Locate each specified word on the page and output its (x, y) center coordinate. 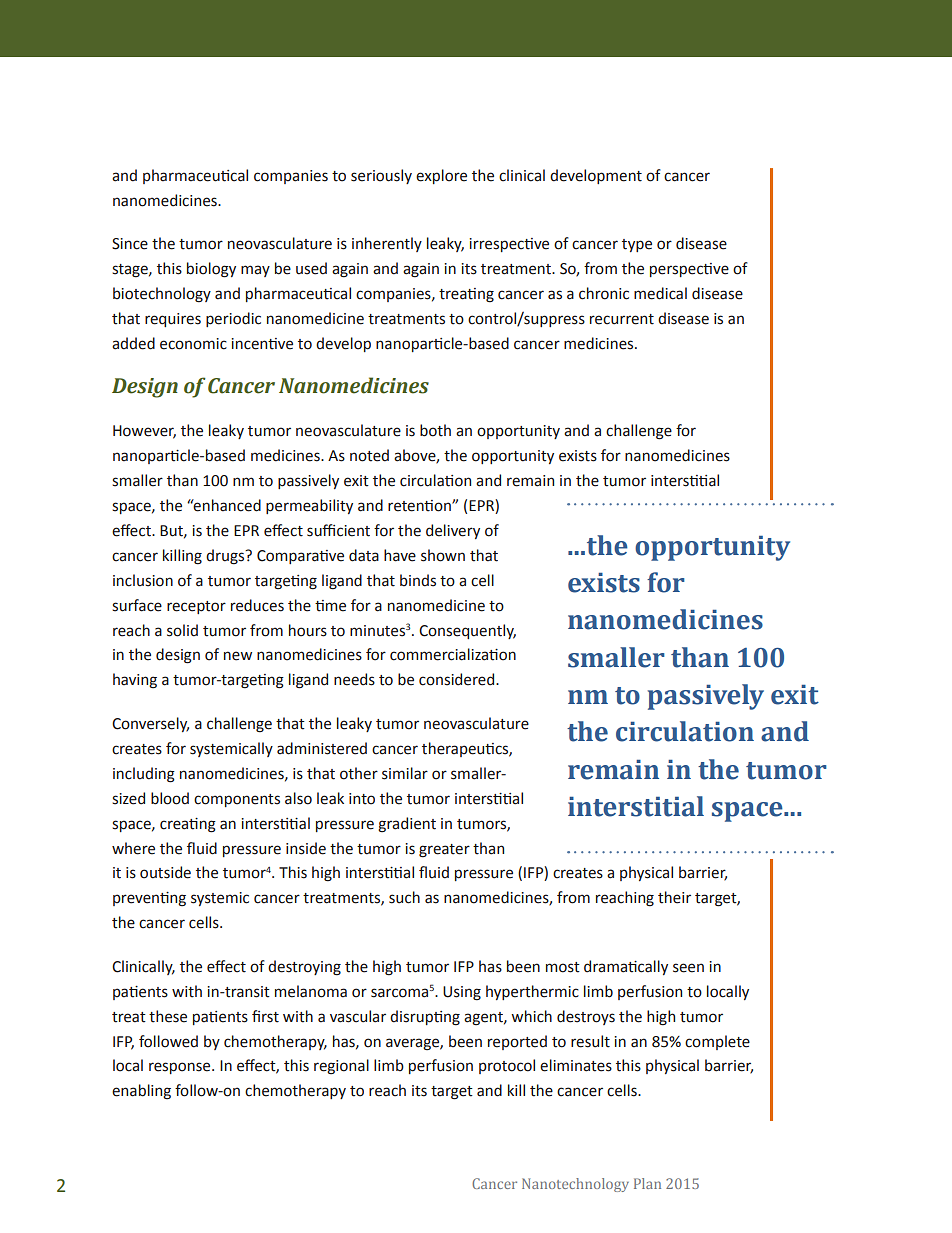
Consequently (467, 631)
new (238, 656)
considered (458, 679)
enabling (141, 1092)
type (637, 245)
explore (441, 176)
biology (211, 270)
